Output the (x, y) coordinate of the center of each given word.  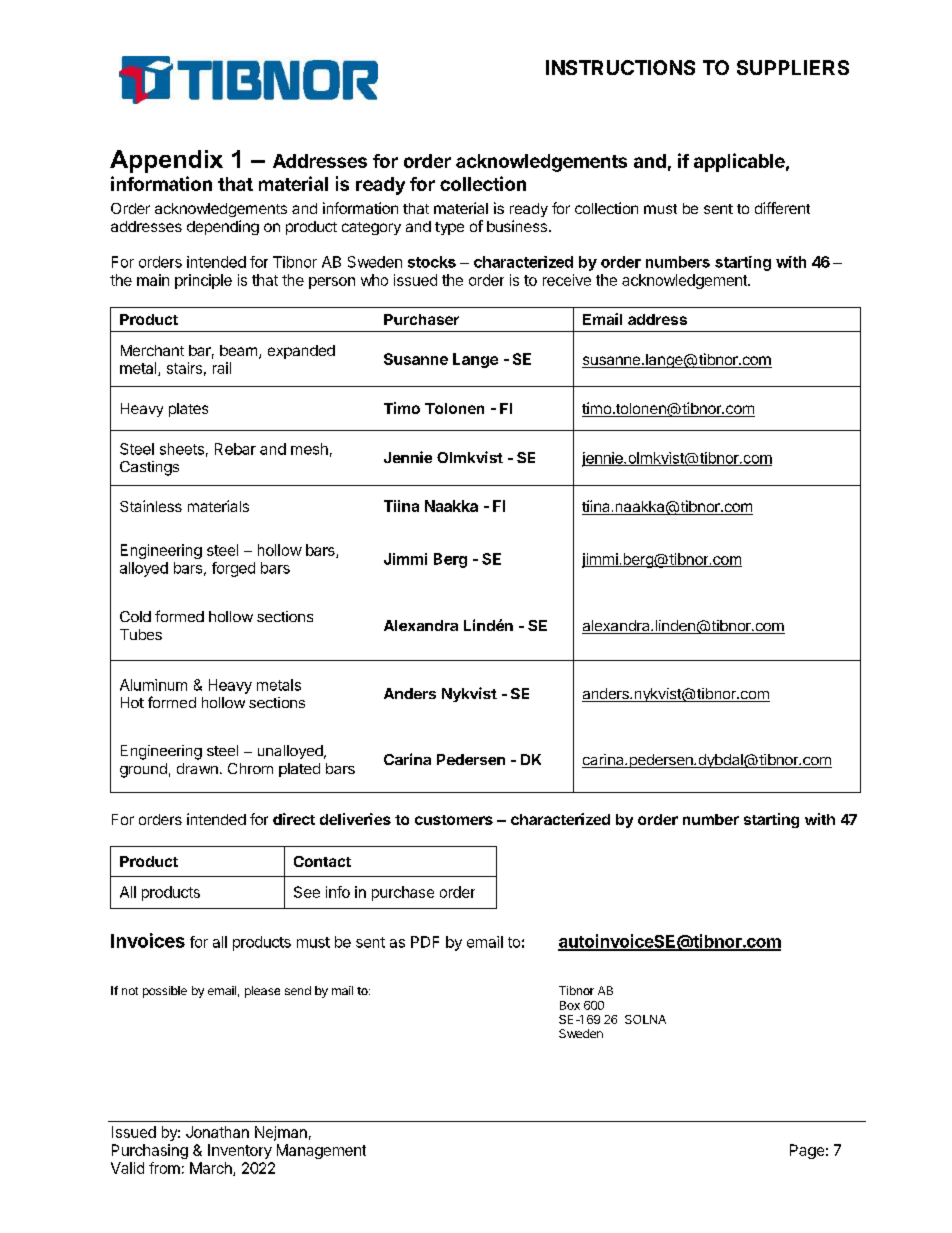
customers (454, 820)
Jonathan (217, 1132)
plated (299, 770)
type (449, 228)
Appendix (166, 161)
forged (233, 569)
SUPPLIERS (793, 67)
